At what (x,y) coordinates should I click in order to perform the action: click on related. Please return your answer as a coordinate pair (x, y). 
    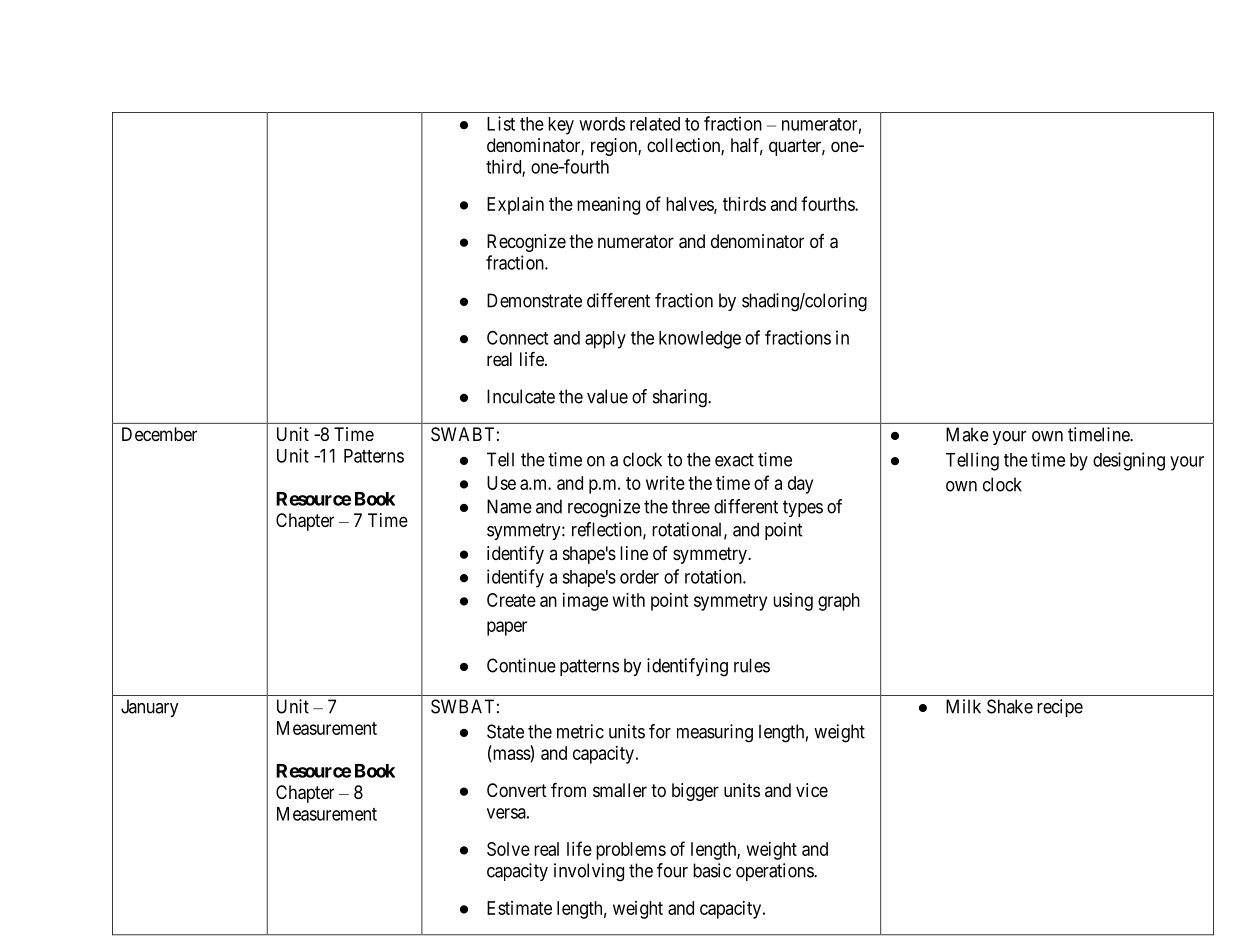
    Looking at the image, I should click on (655, 124).
